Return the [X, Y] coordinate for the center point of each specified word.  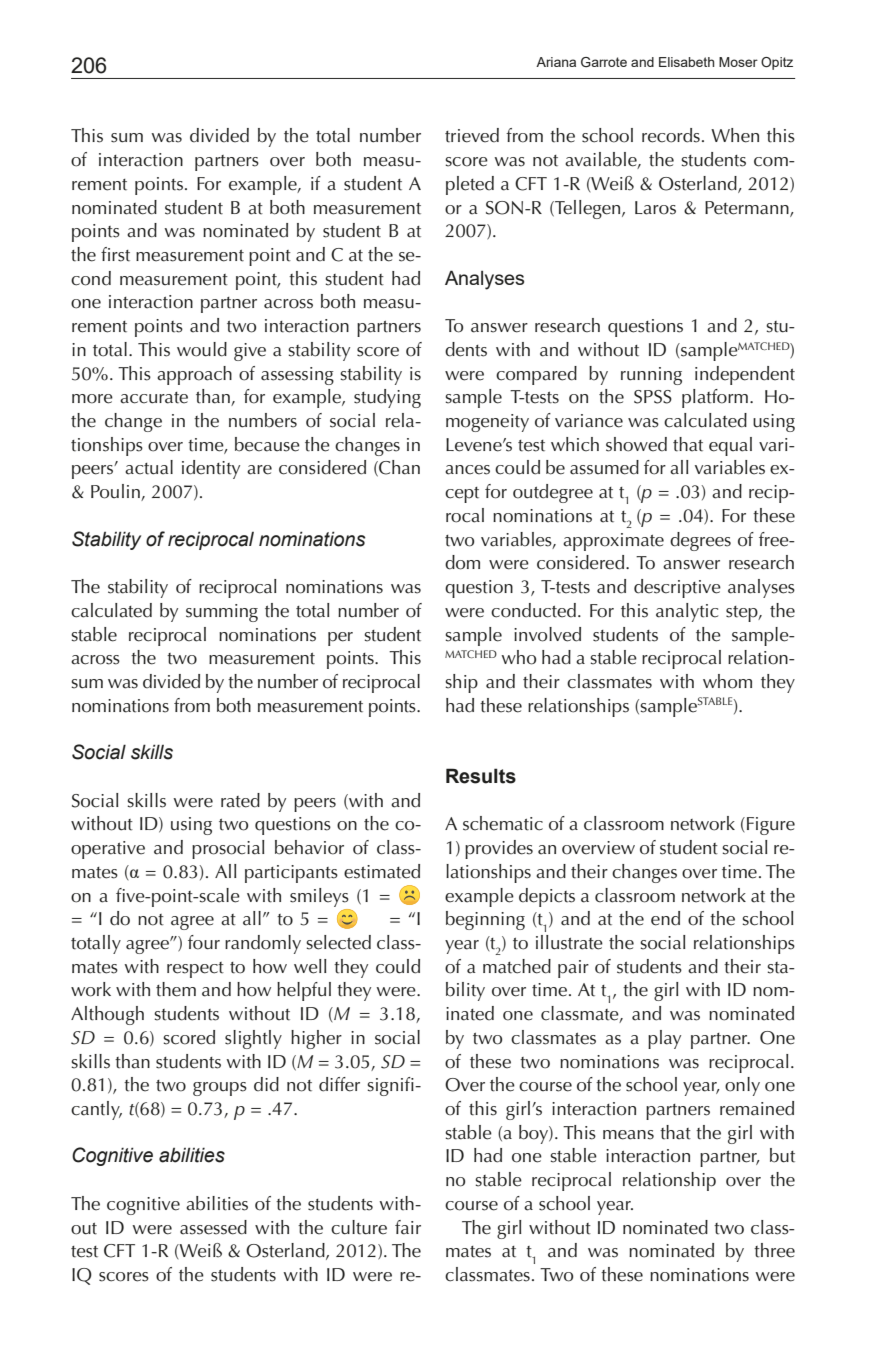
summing [222, 613]
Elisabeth [686, 62]
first [115, 254]
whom [727, 681]
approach [194, 375]
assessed [213, 1227]
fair [408, 1227]
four [204, 942]
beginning [485, 920]
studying [387, 398]
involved [547, 634]
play [664, 1039]
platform [715, 398]
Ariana [556, 62]
